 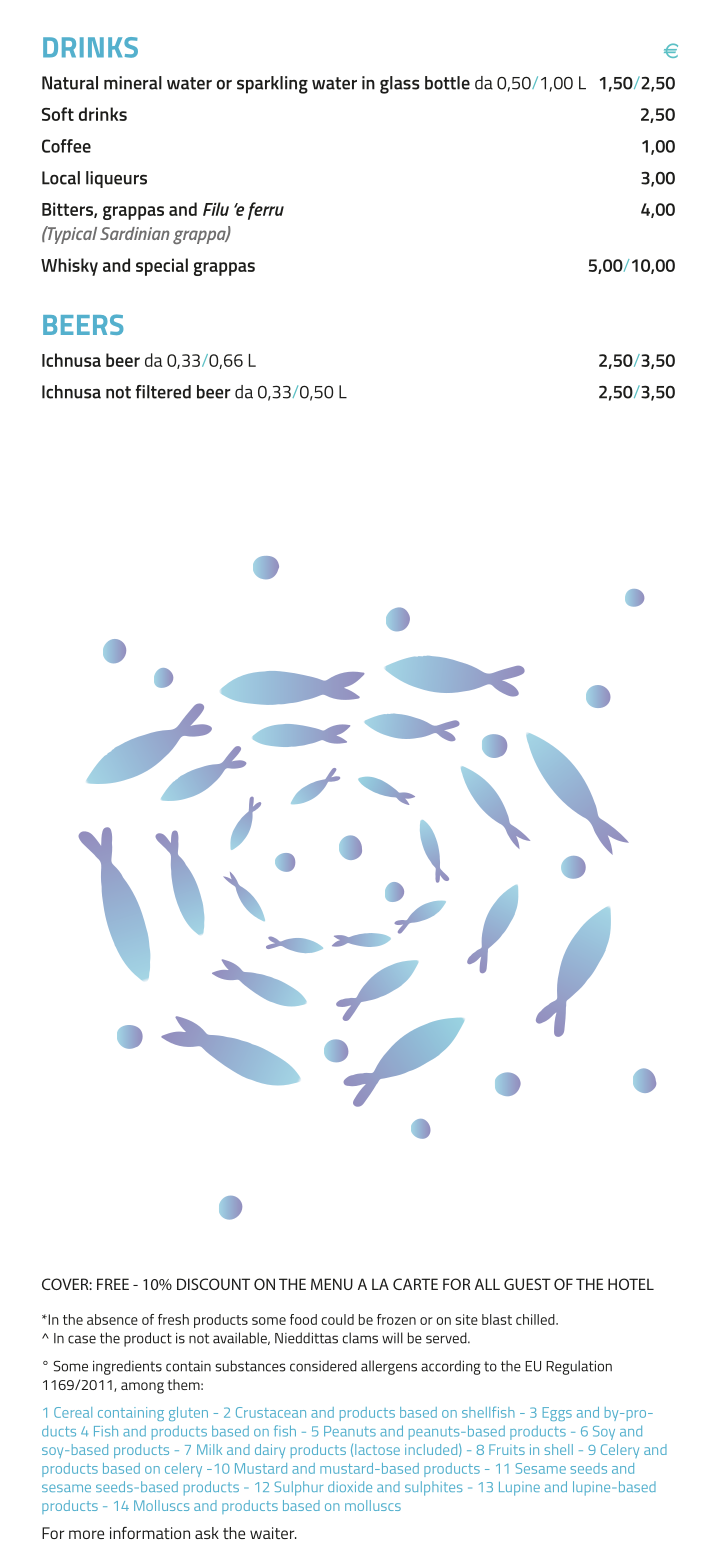 I want to click on glass, so click(x=400, y=85).
